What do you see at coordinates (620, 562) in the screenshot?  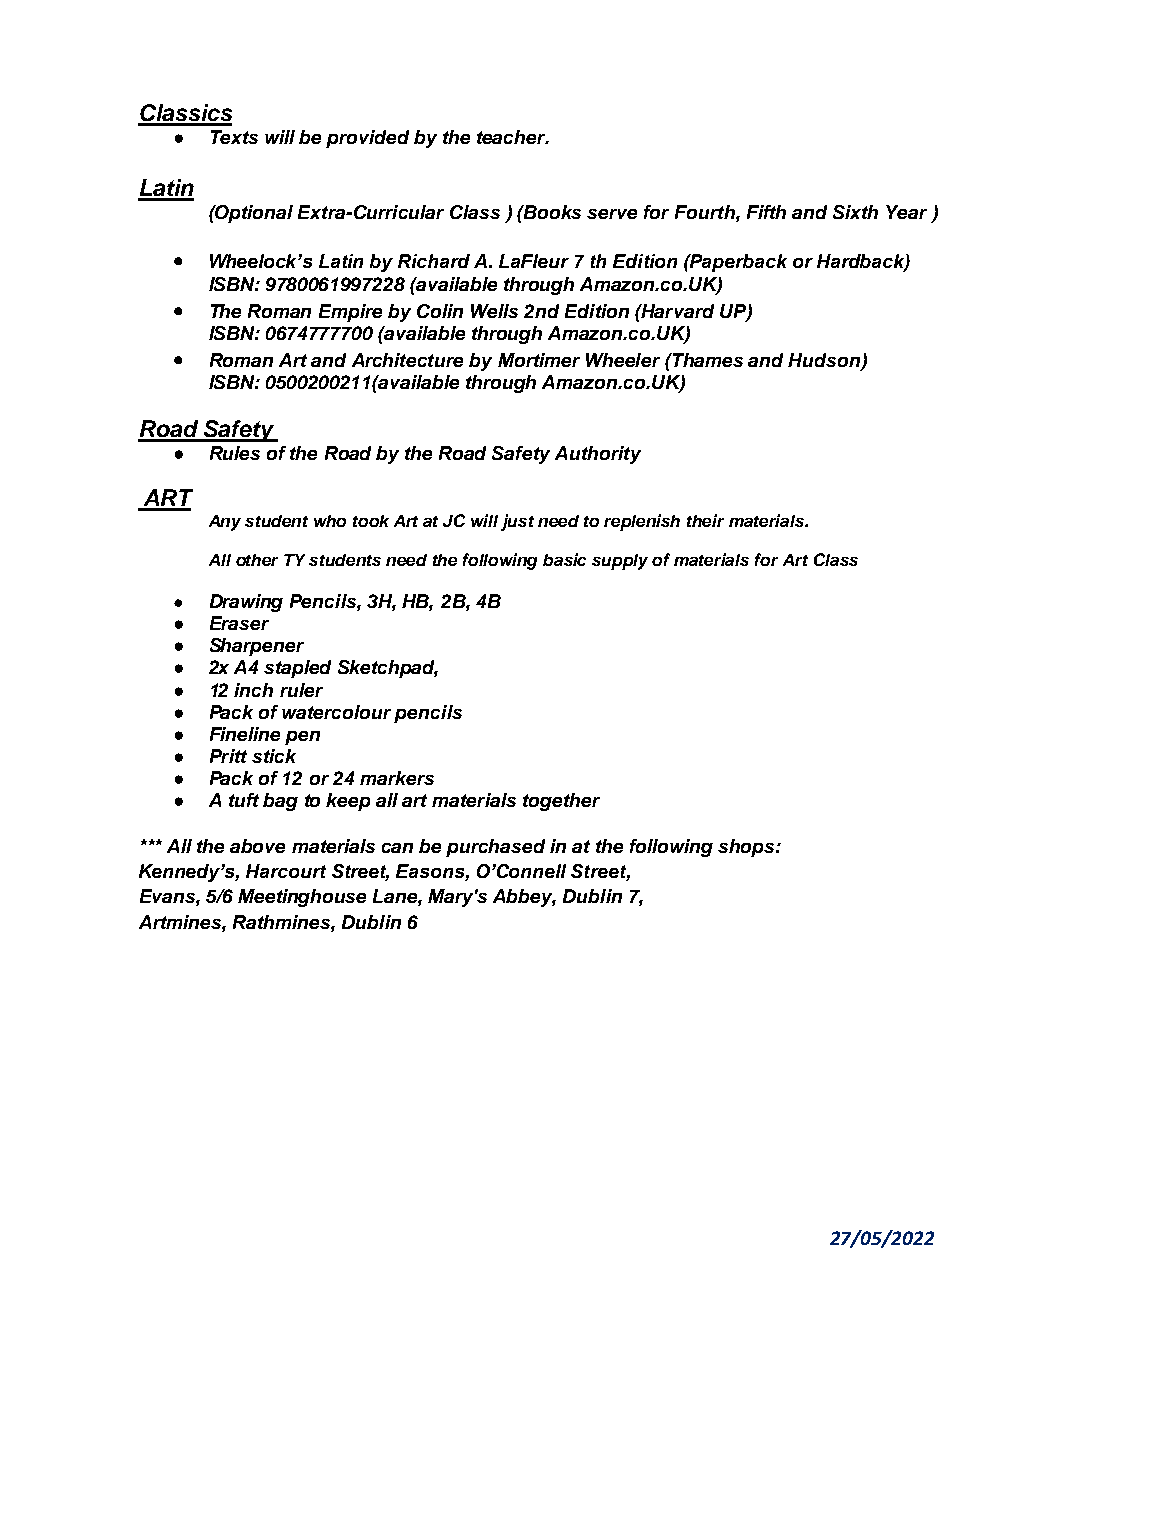 I see `supply` at bounding box center [620, 562].
